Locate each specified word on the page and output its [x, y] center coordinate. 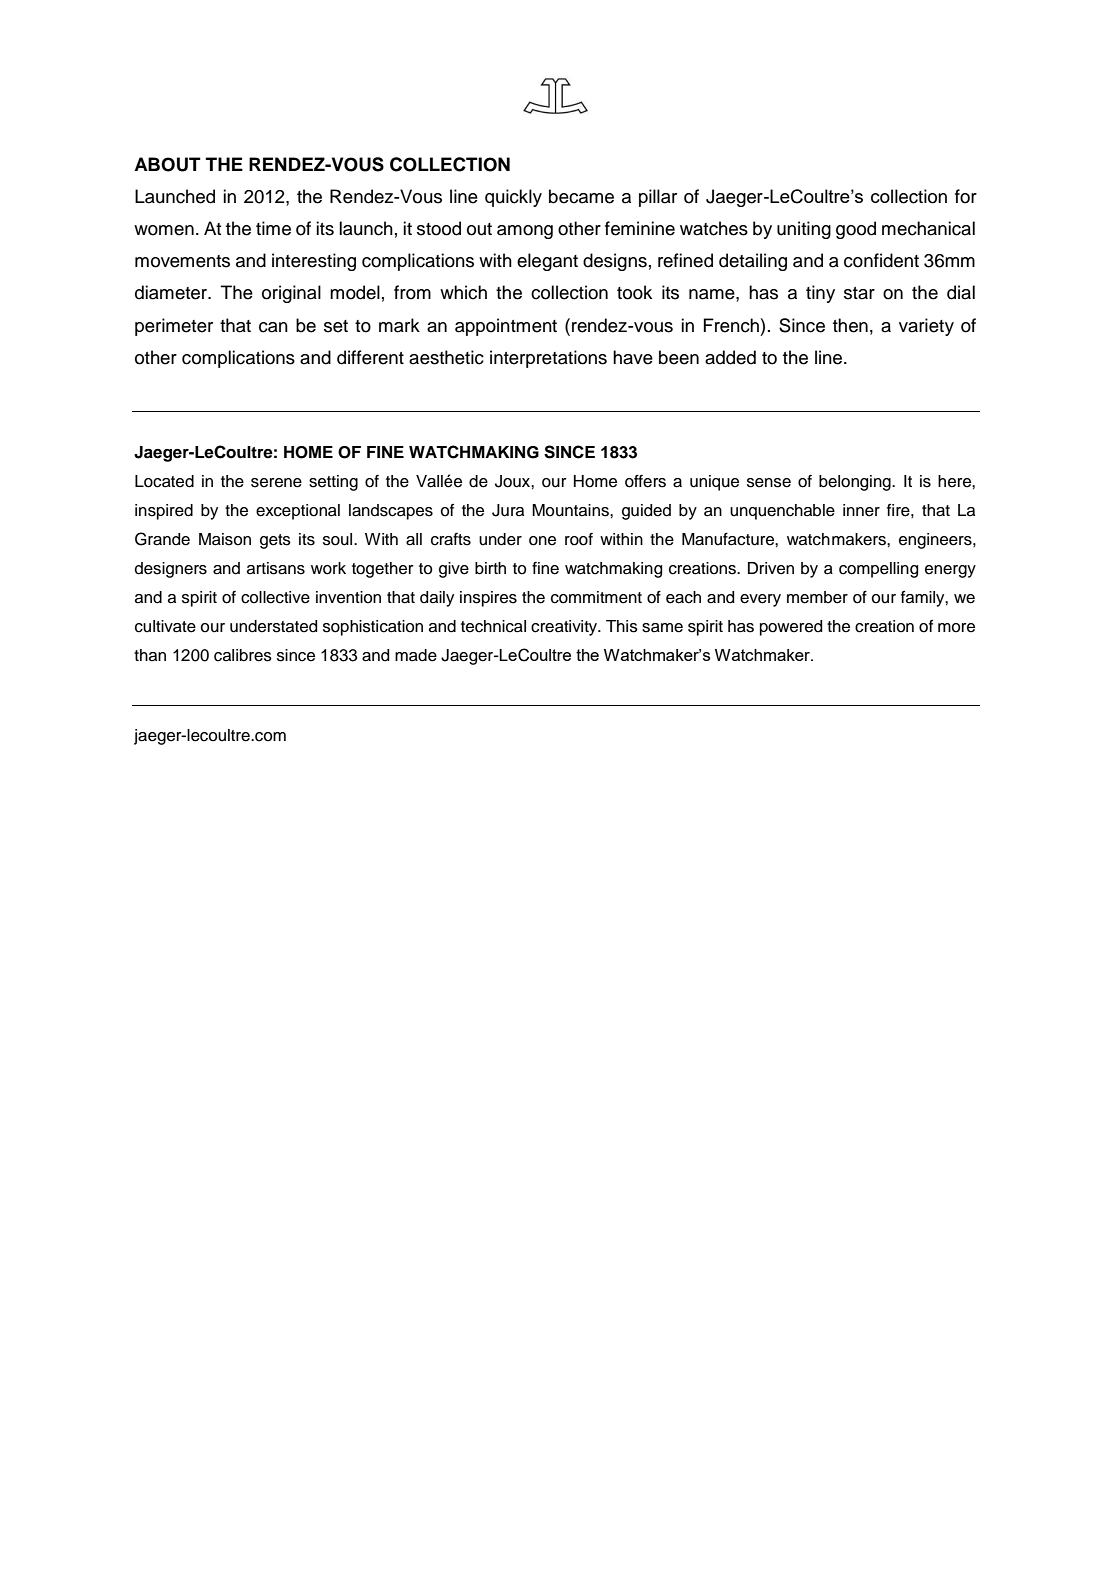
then [850, 325]
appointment [506, 327]
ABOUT [167, 164]
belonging [856, 483]
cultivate [165, 626]
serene [276, 483]
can [273, 327]
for [966, 196]
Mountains [571, 510]
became [581, 196]
